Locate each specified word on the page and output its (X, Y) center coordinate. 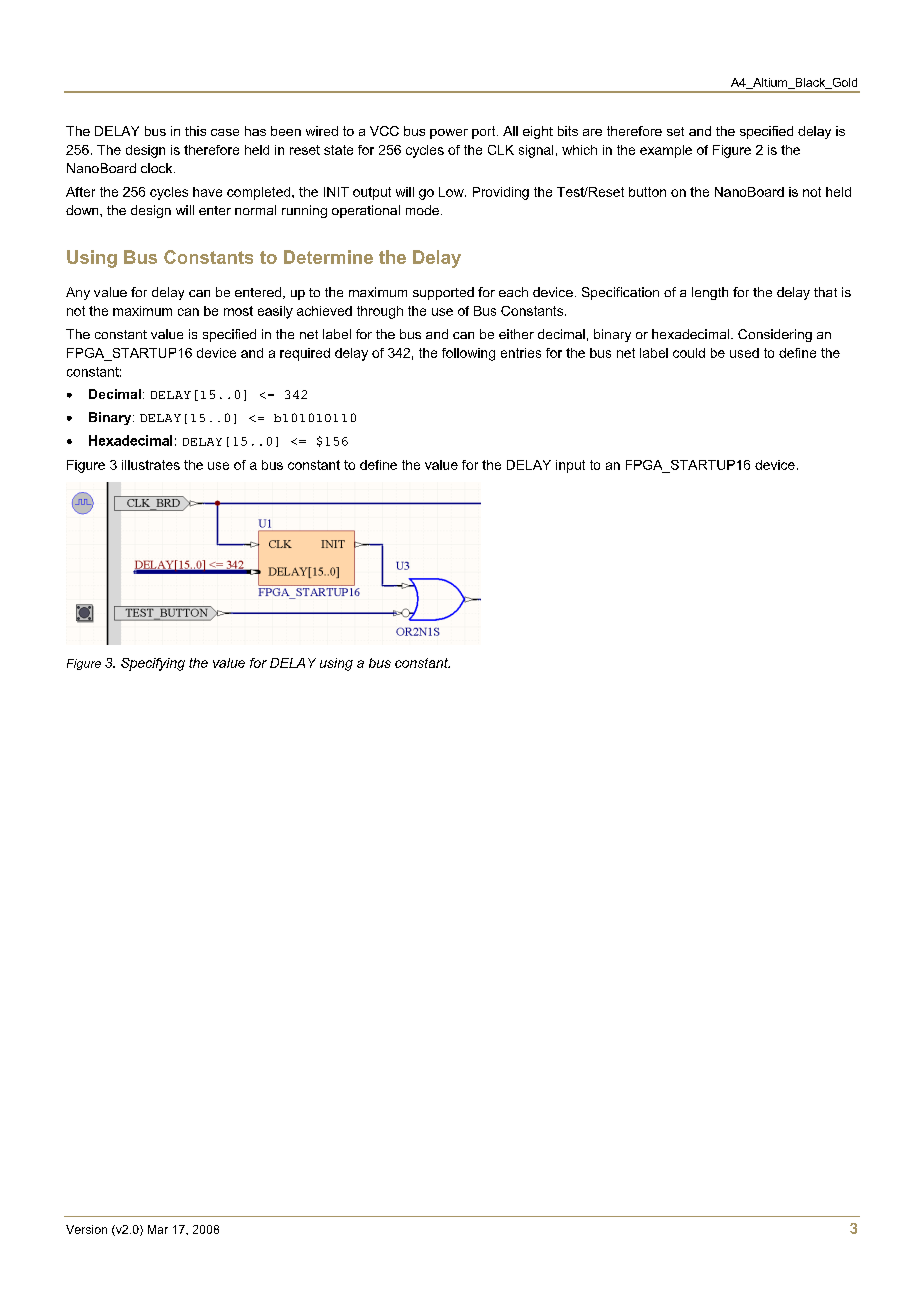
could (689, 353)
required (305, 354)
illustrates (151, 465)
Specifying (153, 664)
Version (86, 1229)
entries (521, 353)
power (449, 134)
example (666, 151)
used (744, 353)
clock (158, 168)
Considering (775, 335)
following (468, 354)
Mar (158, 1229)
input (570, 466)
